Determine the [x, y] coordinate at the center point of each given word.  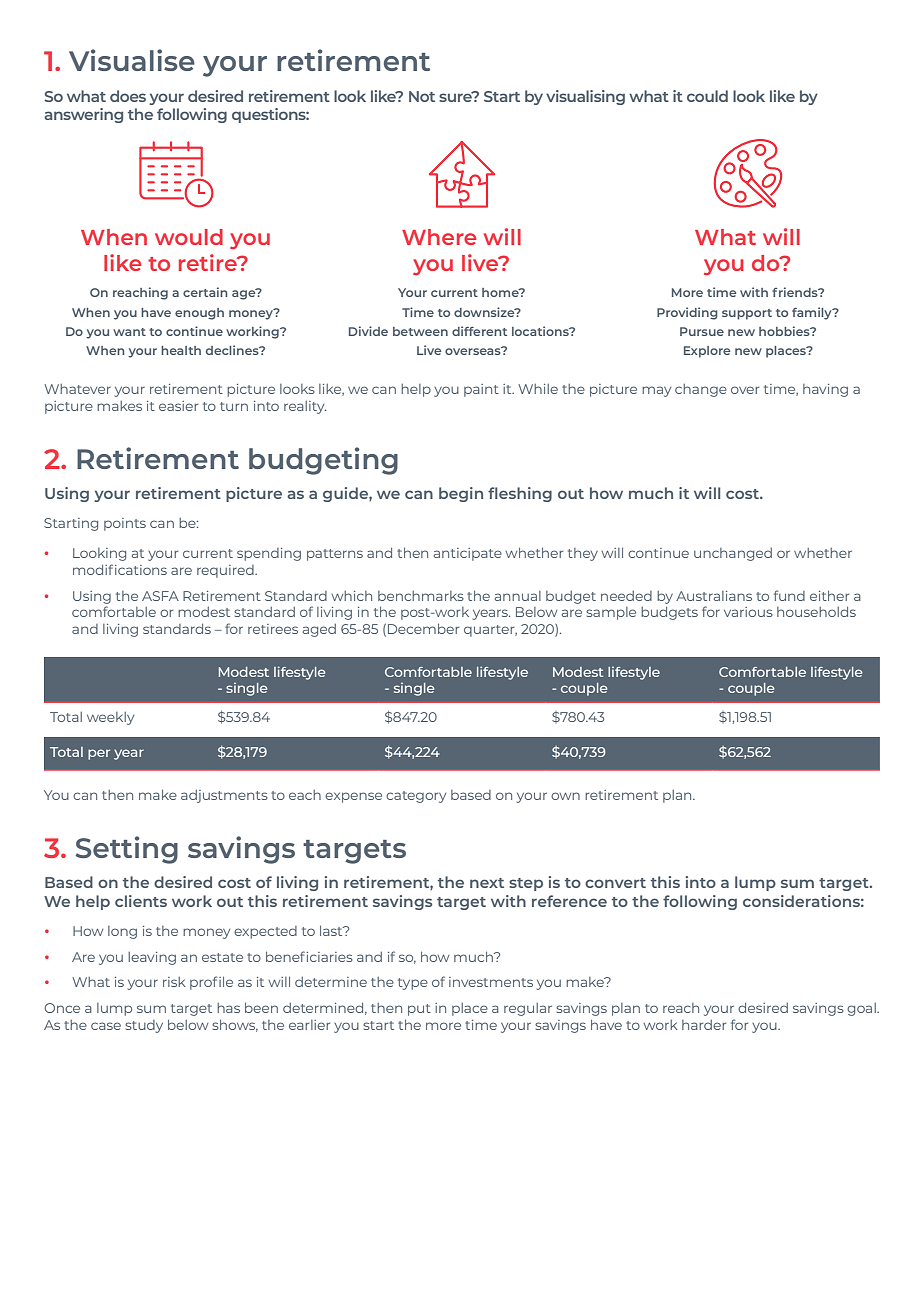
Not [422, 96]
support [747, 314]
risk [174, 982]
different [479, 331]
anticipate [468, 554]
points [125, 524]
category [416, 797]
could [707, 96]
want [129, 332]
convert [615, 883]
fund [789, 595]
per [99, 754]
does [128, 96]
